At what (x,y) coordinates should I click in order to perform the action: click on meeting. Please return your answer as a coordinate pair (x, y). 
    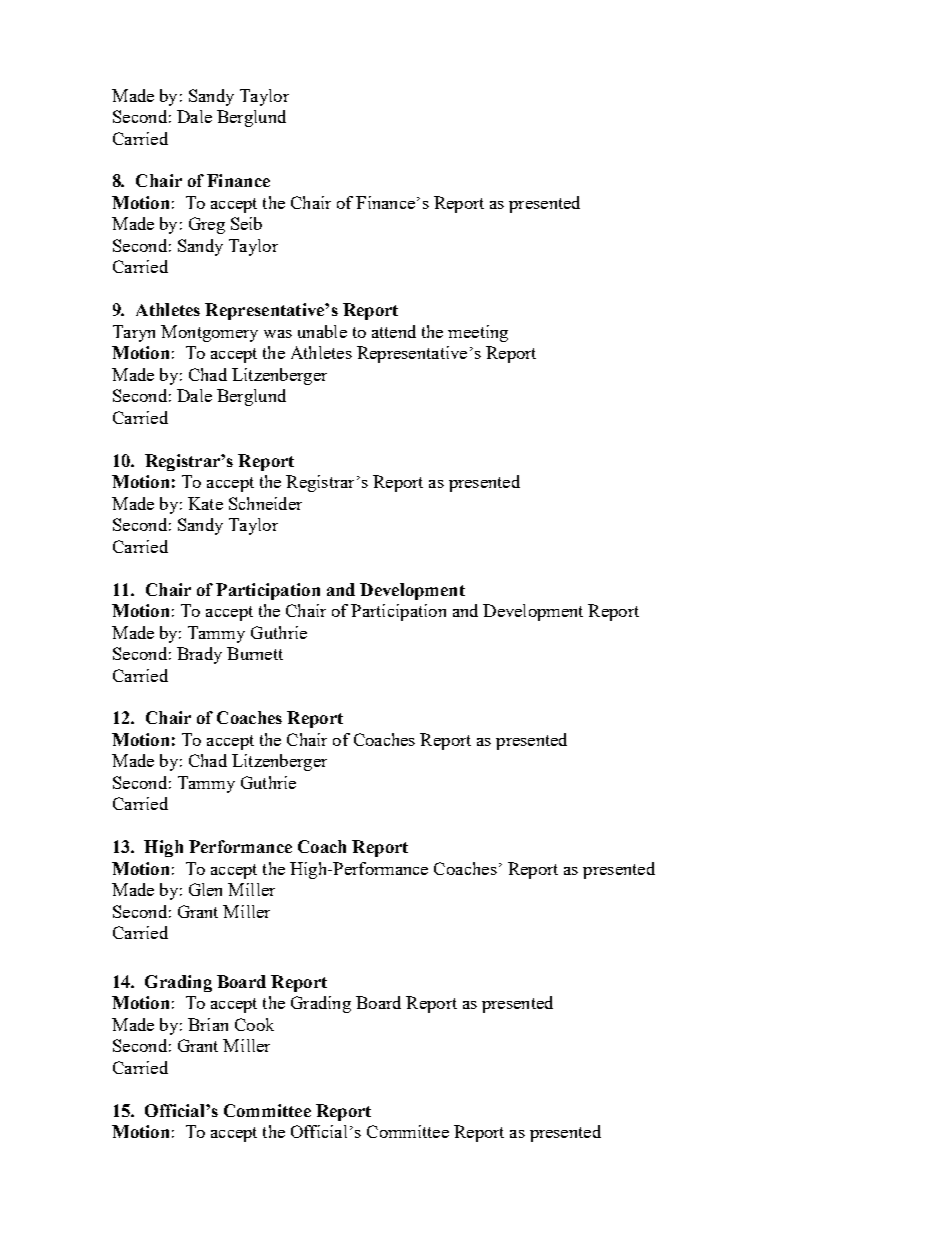
    Looking at the image, I should click on (478, 333).
